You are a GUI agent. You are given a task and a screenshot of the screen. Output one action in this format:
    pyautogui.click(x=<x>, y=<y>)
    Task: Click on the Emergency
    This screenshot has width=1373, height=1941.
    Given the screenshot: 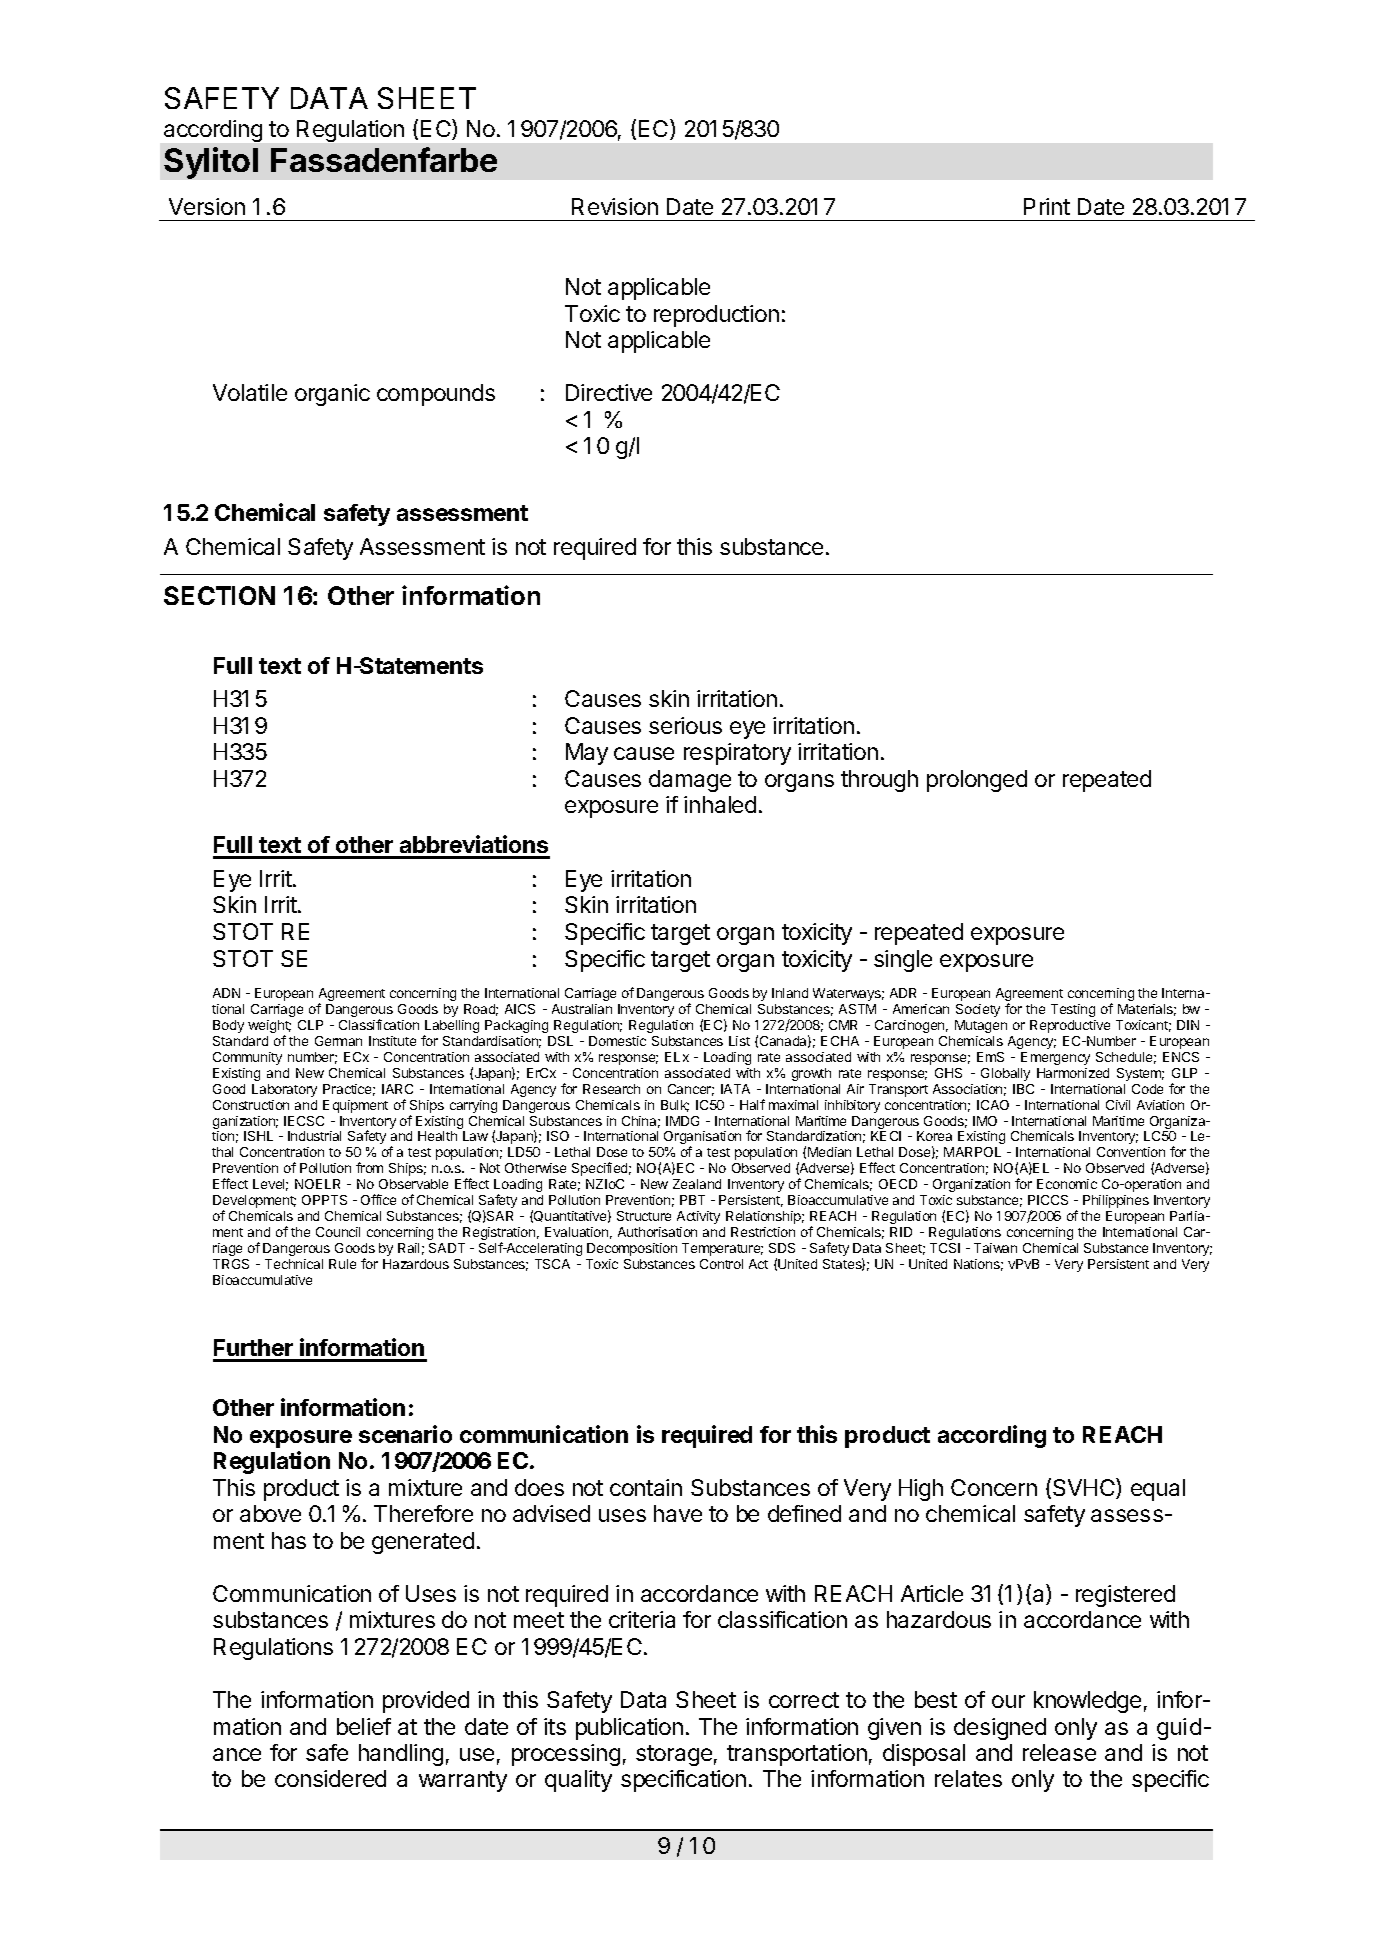 What is the action you would take?
    pyautogui.click(x=1055, y=1058)
